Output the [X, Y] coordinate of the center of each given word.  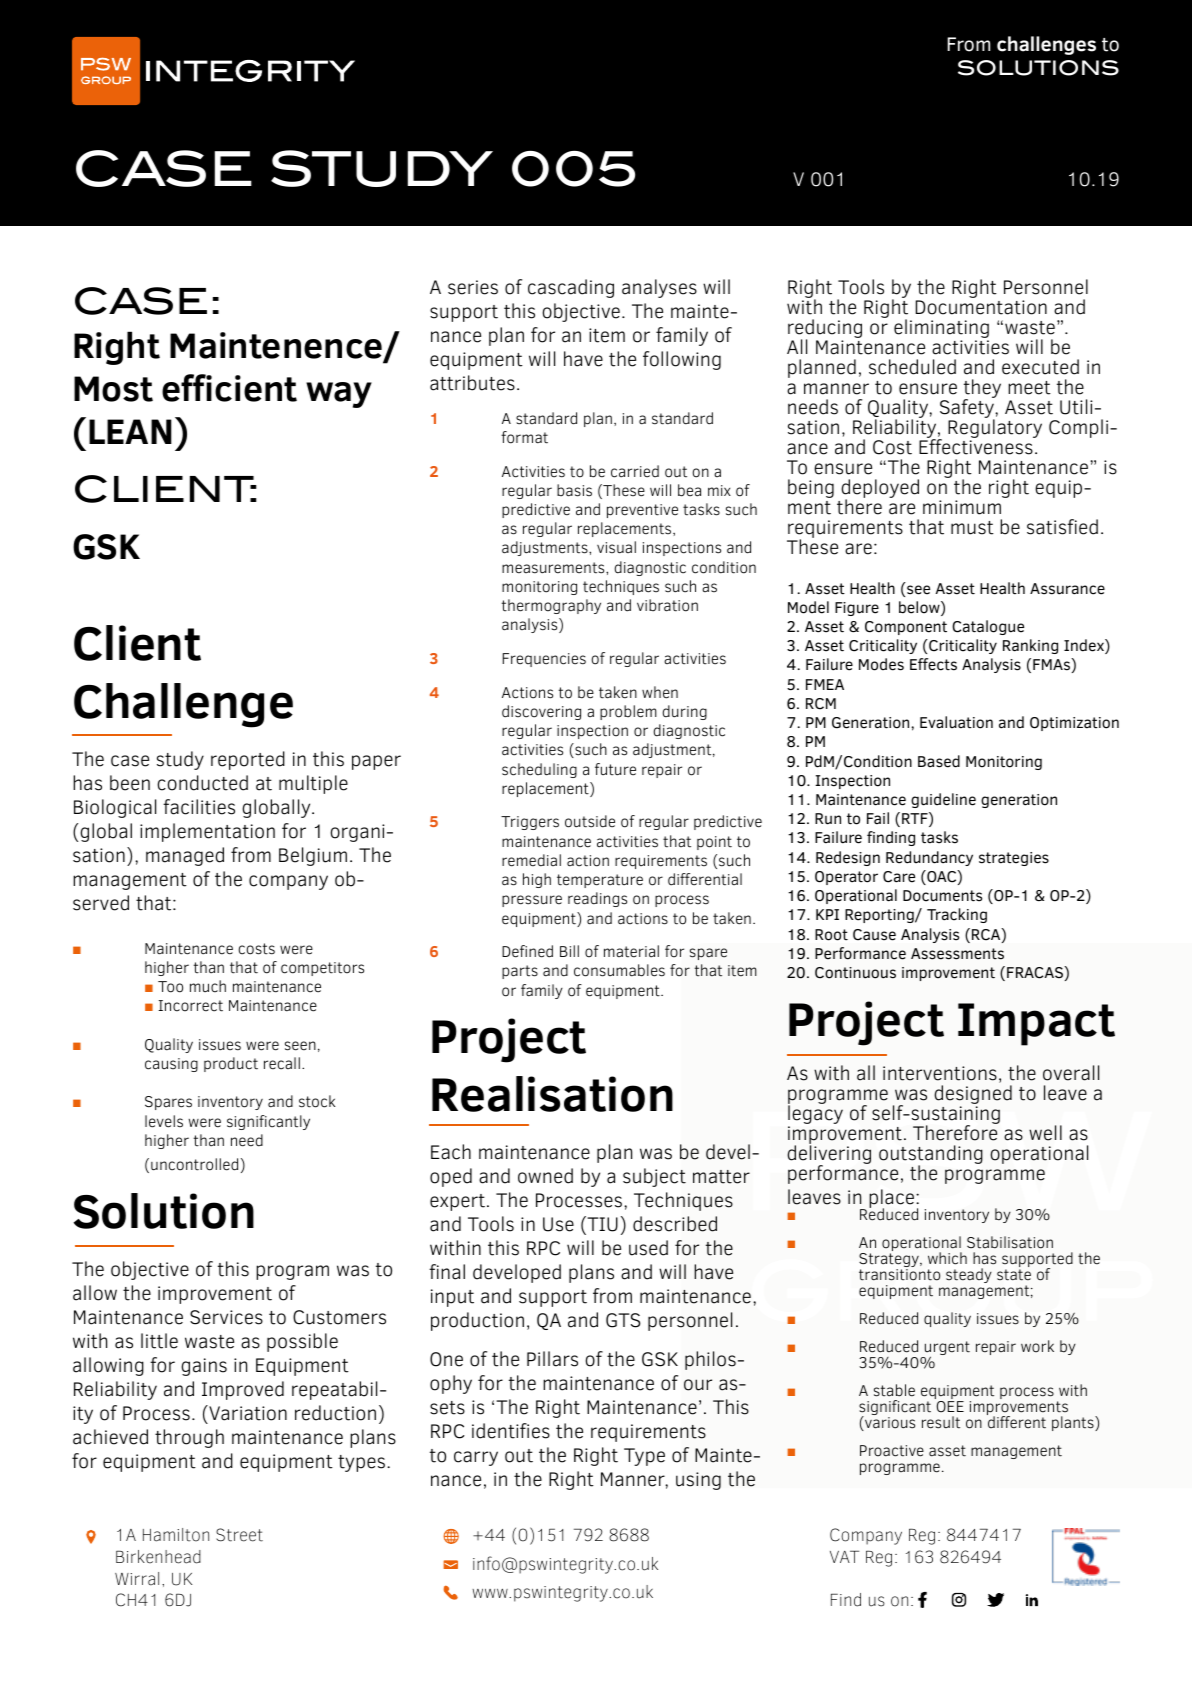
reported [248, 760]
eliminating [941, 330]
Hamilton [176, 1535]
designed [973, 1096]
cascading [571, 288]
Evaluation [956, 722]
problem [628, 712]
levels [164, 1121]
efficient [229, 388]
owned [545, 1176]
